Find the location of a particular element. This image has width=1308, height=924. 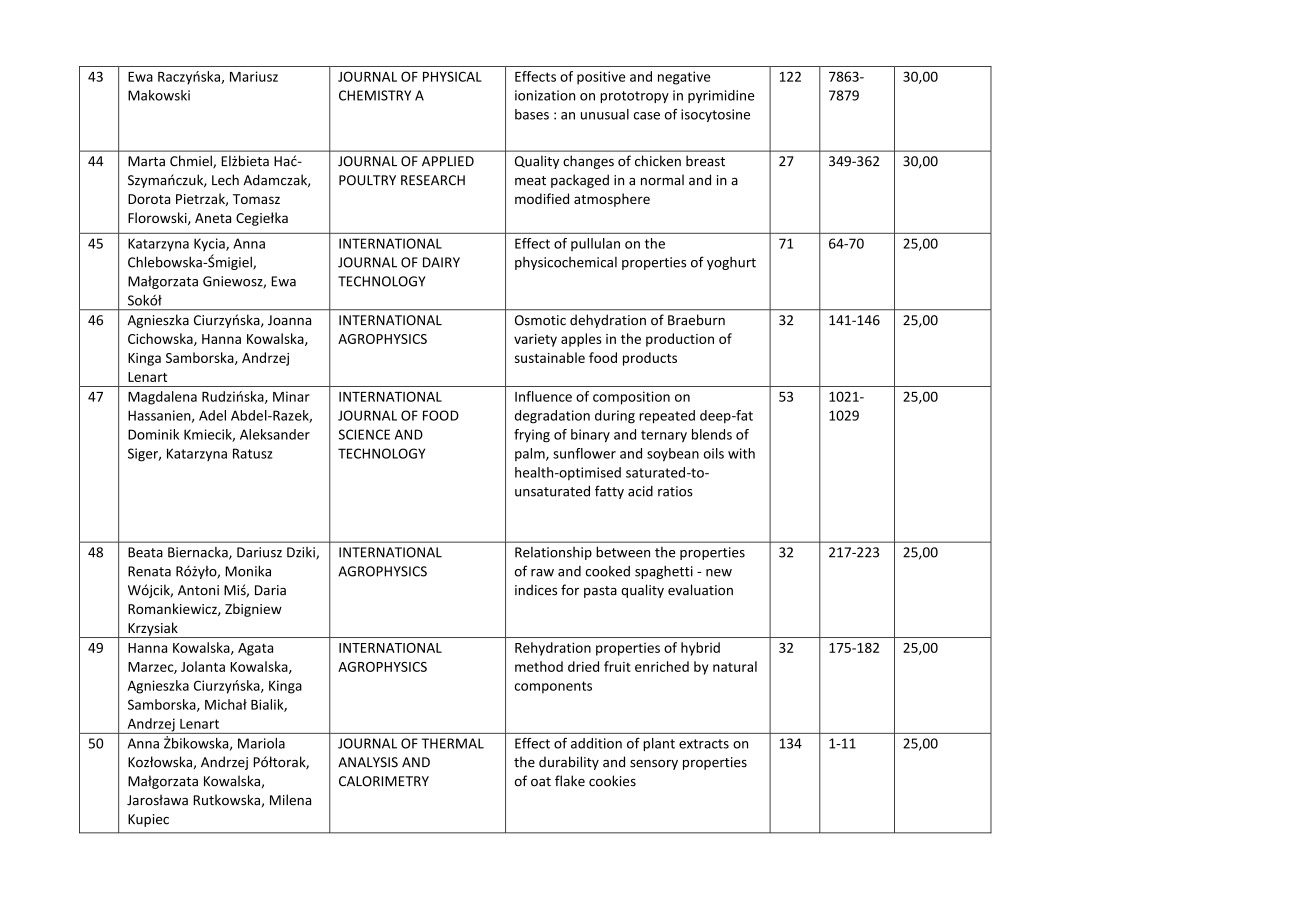

Tomasz is located at coordinates (256, 199).
